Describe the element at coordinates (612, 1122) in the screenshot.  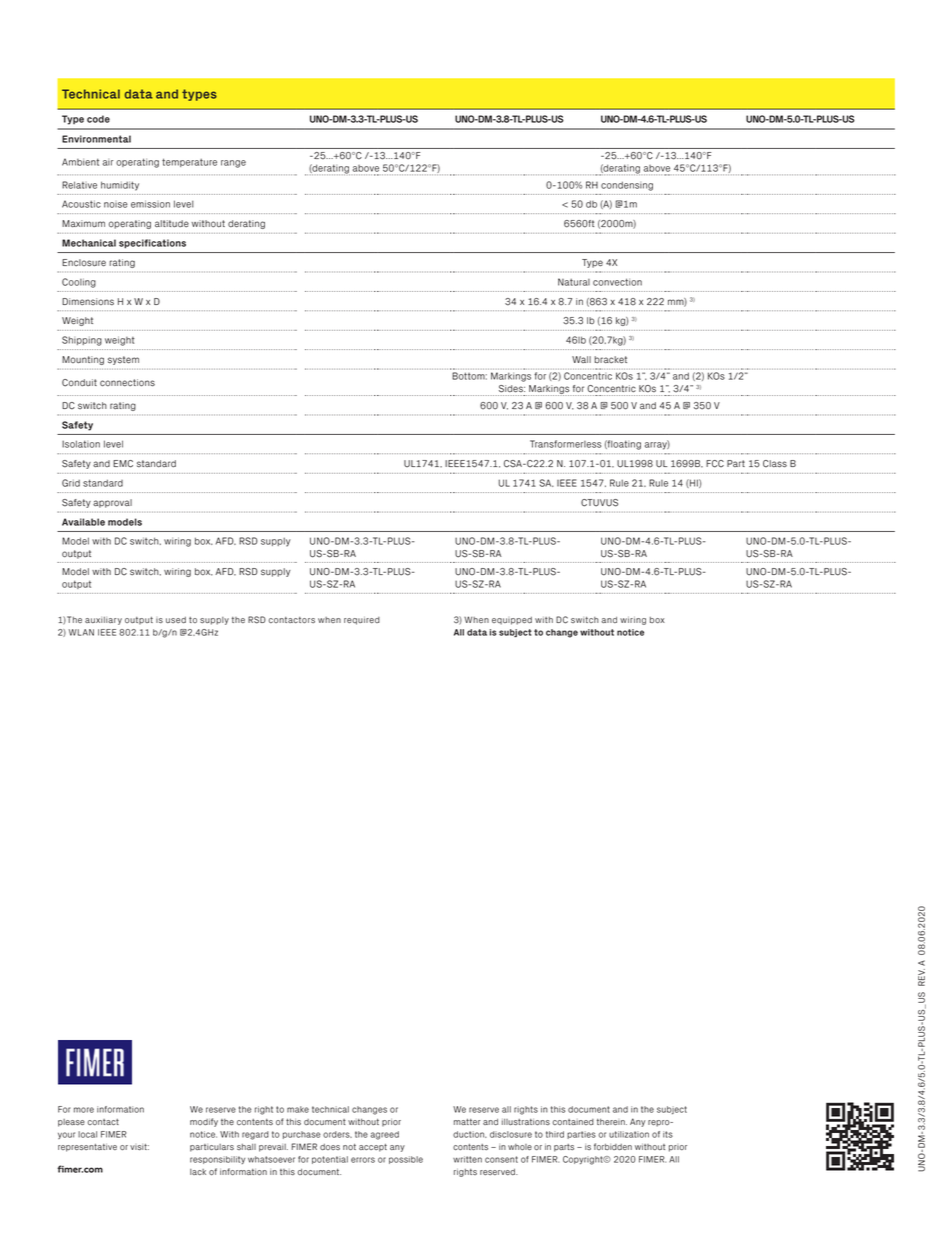
I see `therein` at that location.
